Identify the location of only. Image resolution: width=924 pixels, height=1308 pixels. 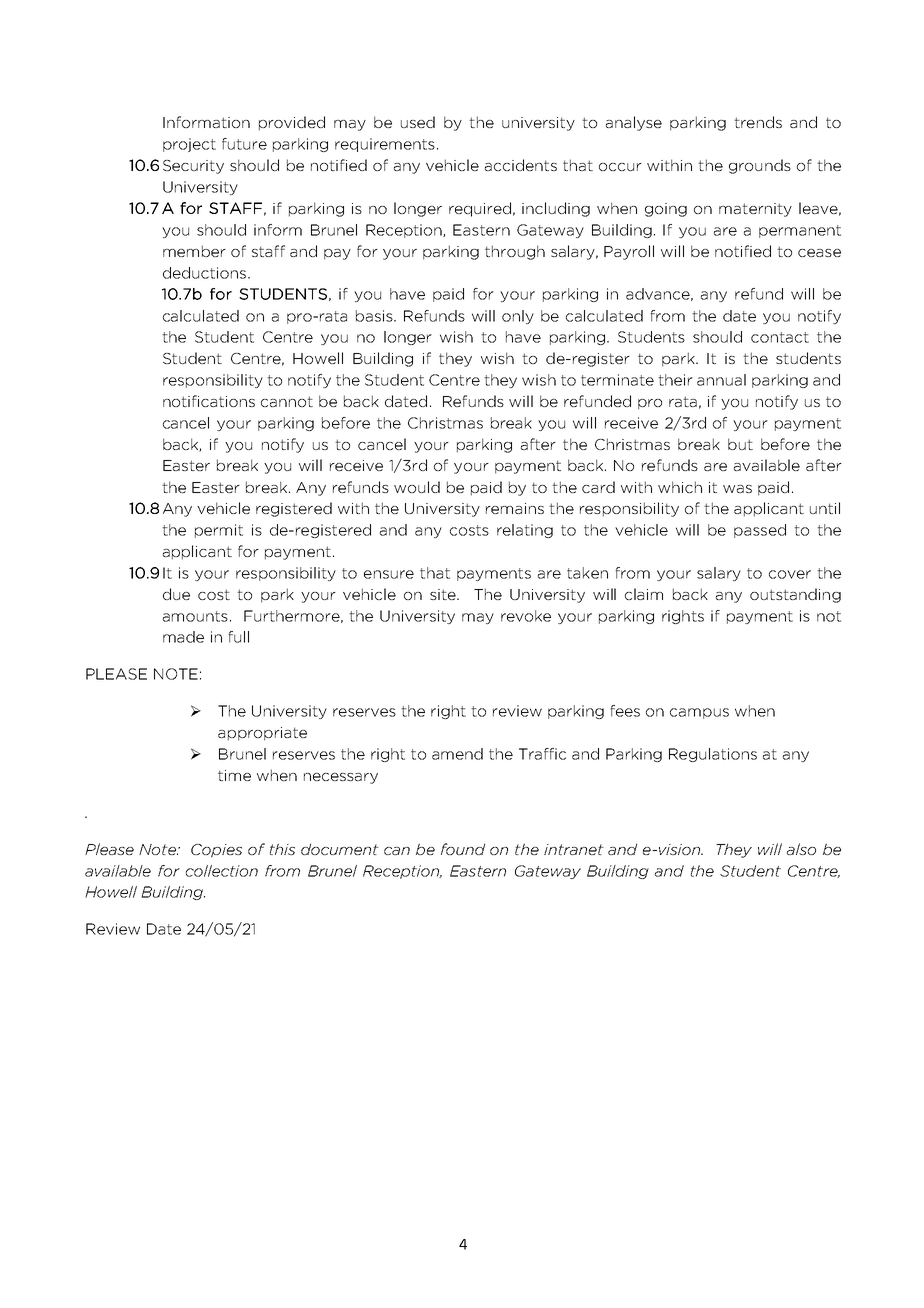
(518, 317).
